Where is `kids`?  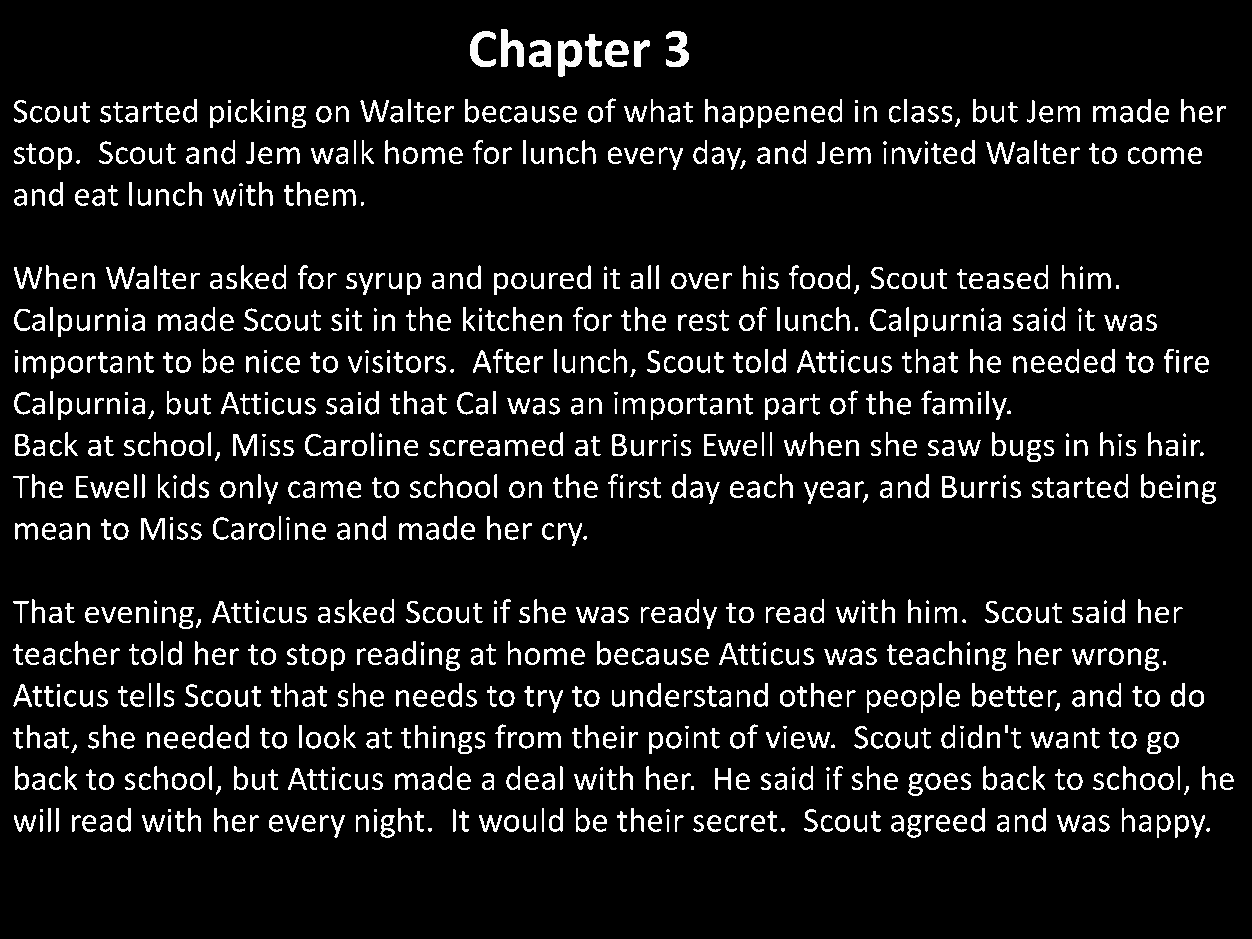 kids is located at coordinates (183, 486).
